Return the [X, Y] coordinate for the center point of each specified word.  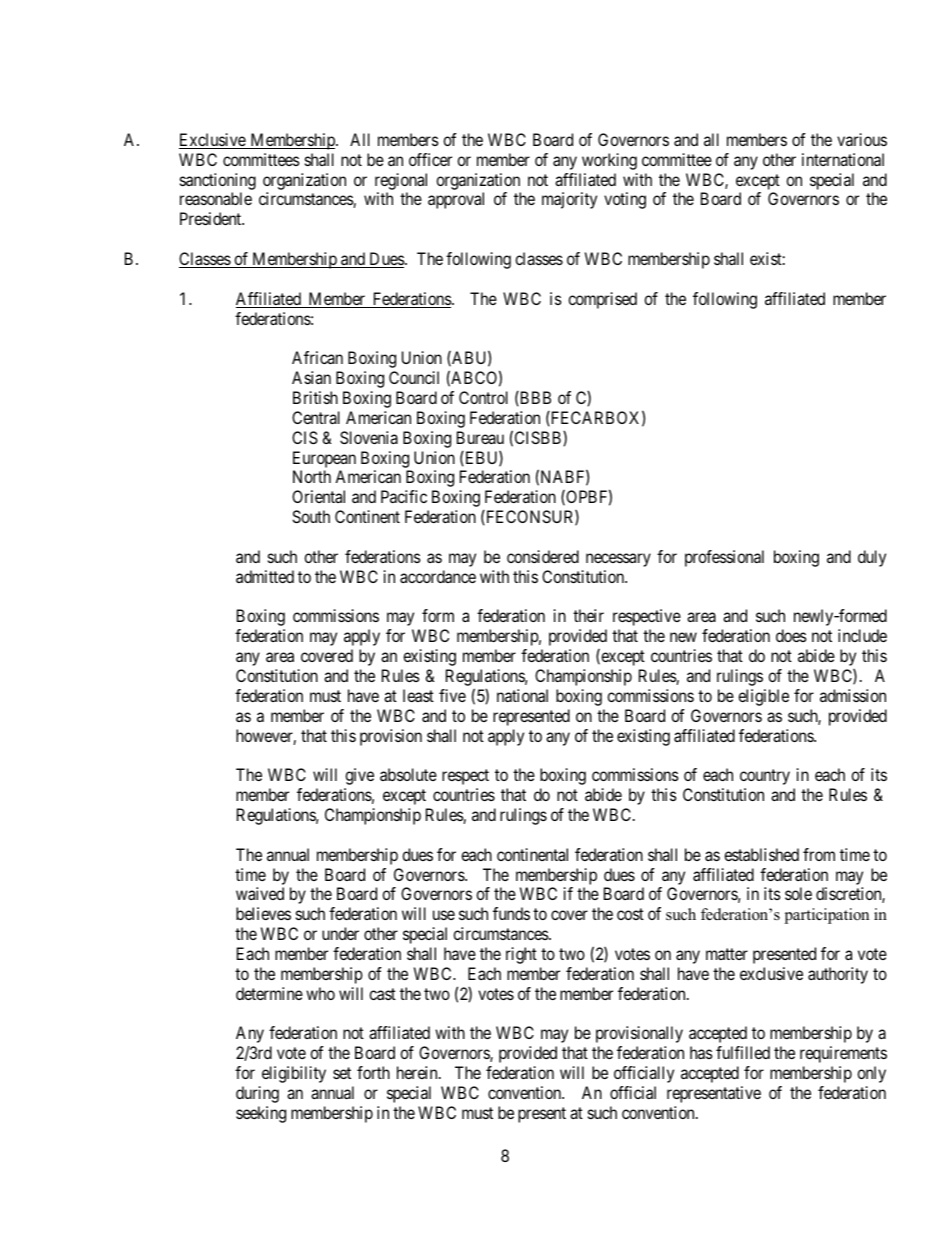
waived [260, 893]
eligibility [294, 1074]
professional [724, 558]
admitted [265, 576]
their [588, 615]
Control [483, 397]
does [791, 635]
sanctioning [218, 181]
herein [418, 1072]
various [862, 139]
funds [511, 913]
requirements [843, 1054]
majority [569, 200]
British [315, 397]
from [819, 854]
